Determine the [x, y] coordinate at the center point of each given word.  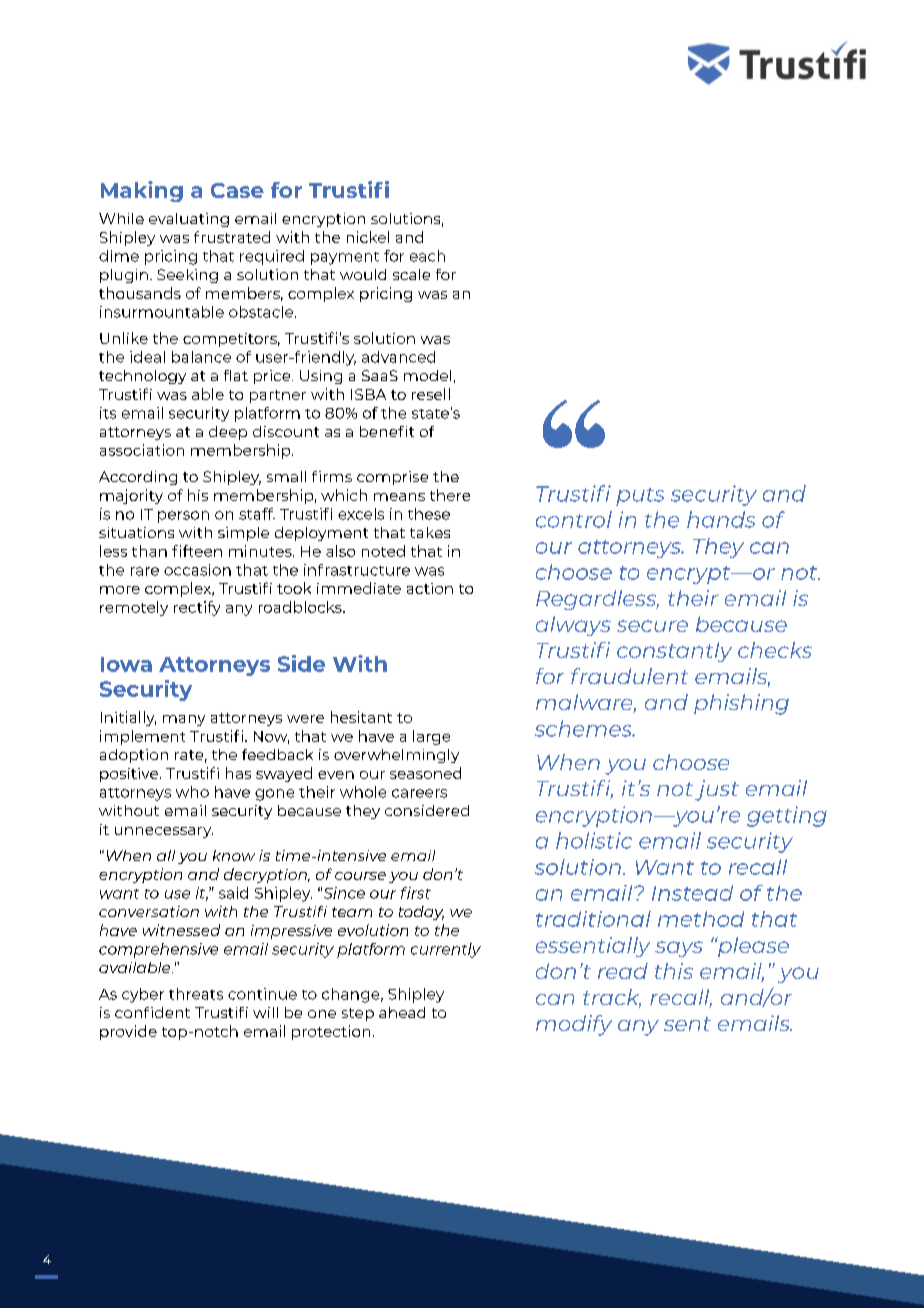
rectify [197, 608]
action [430, 588]
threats [196, 994]
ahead [402, 1012]
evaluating [189, 220]
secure [652, 626]
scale [411, 274]
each [427, 256]
